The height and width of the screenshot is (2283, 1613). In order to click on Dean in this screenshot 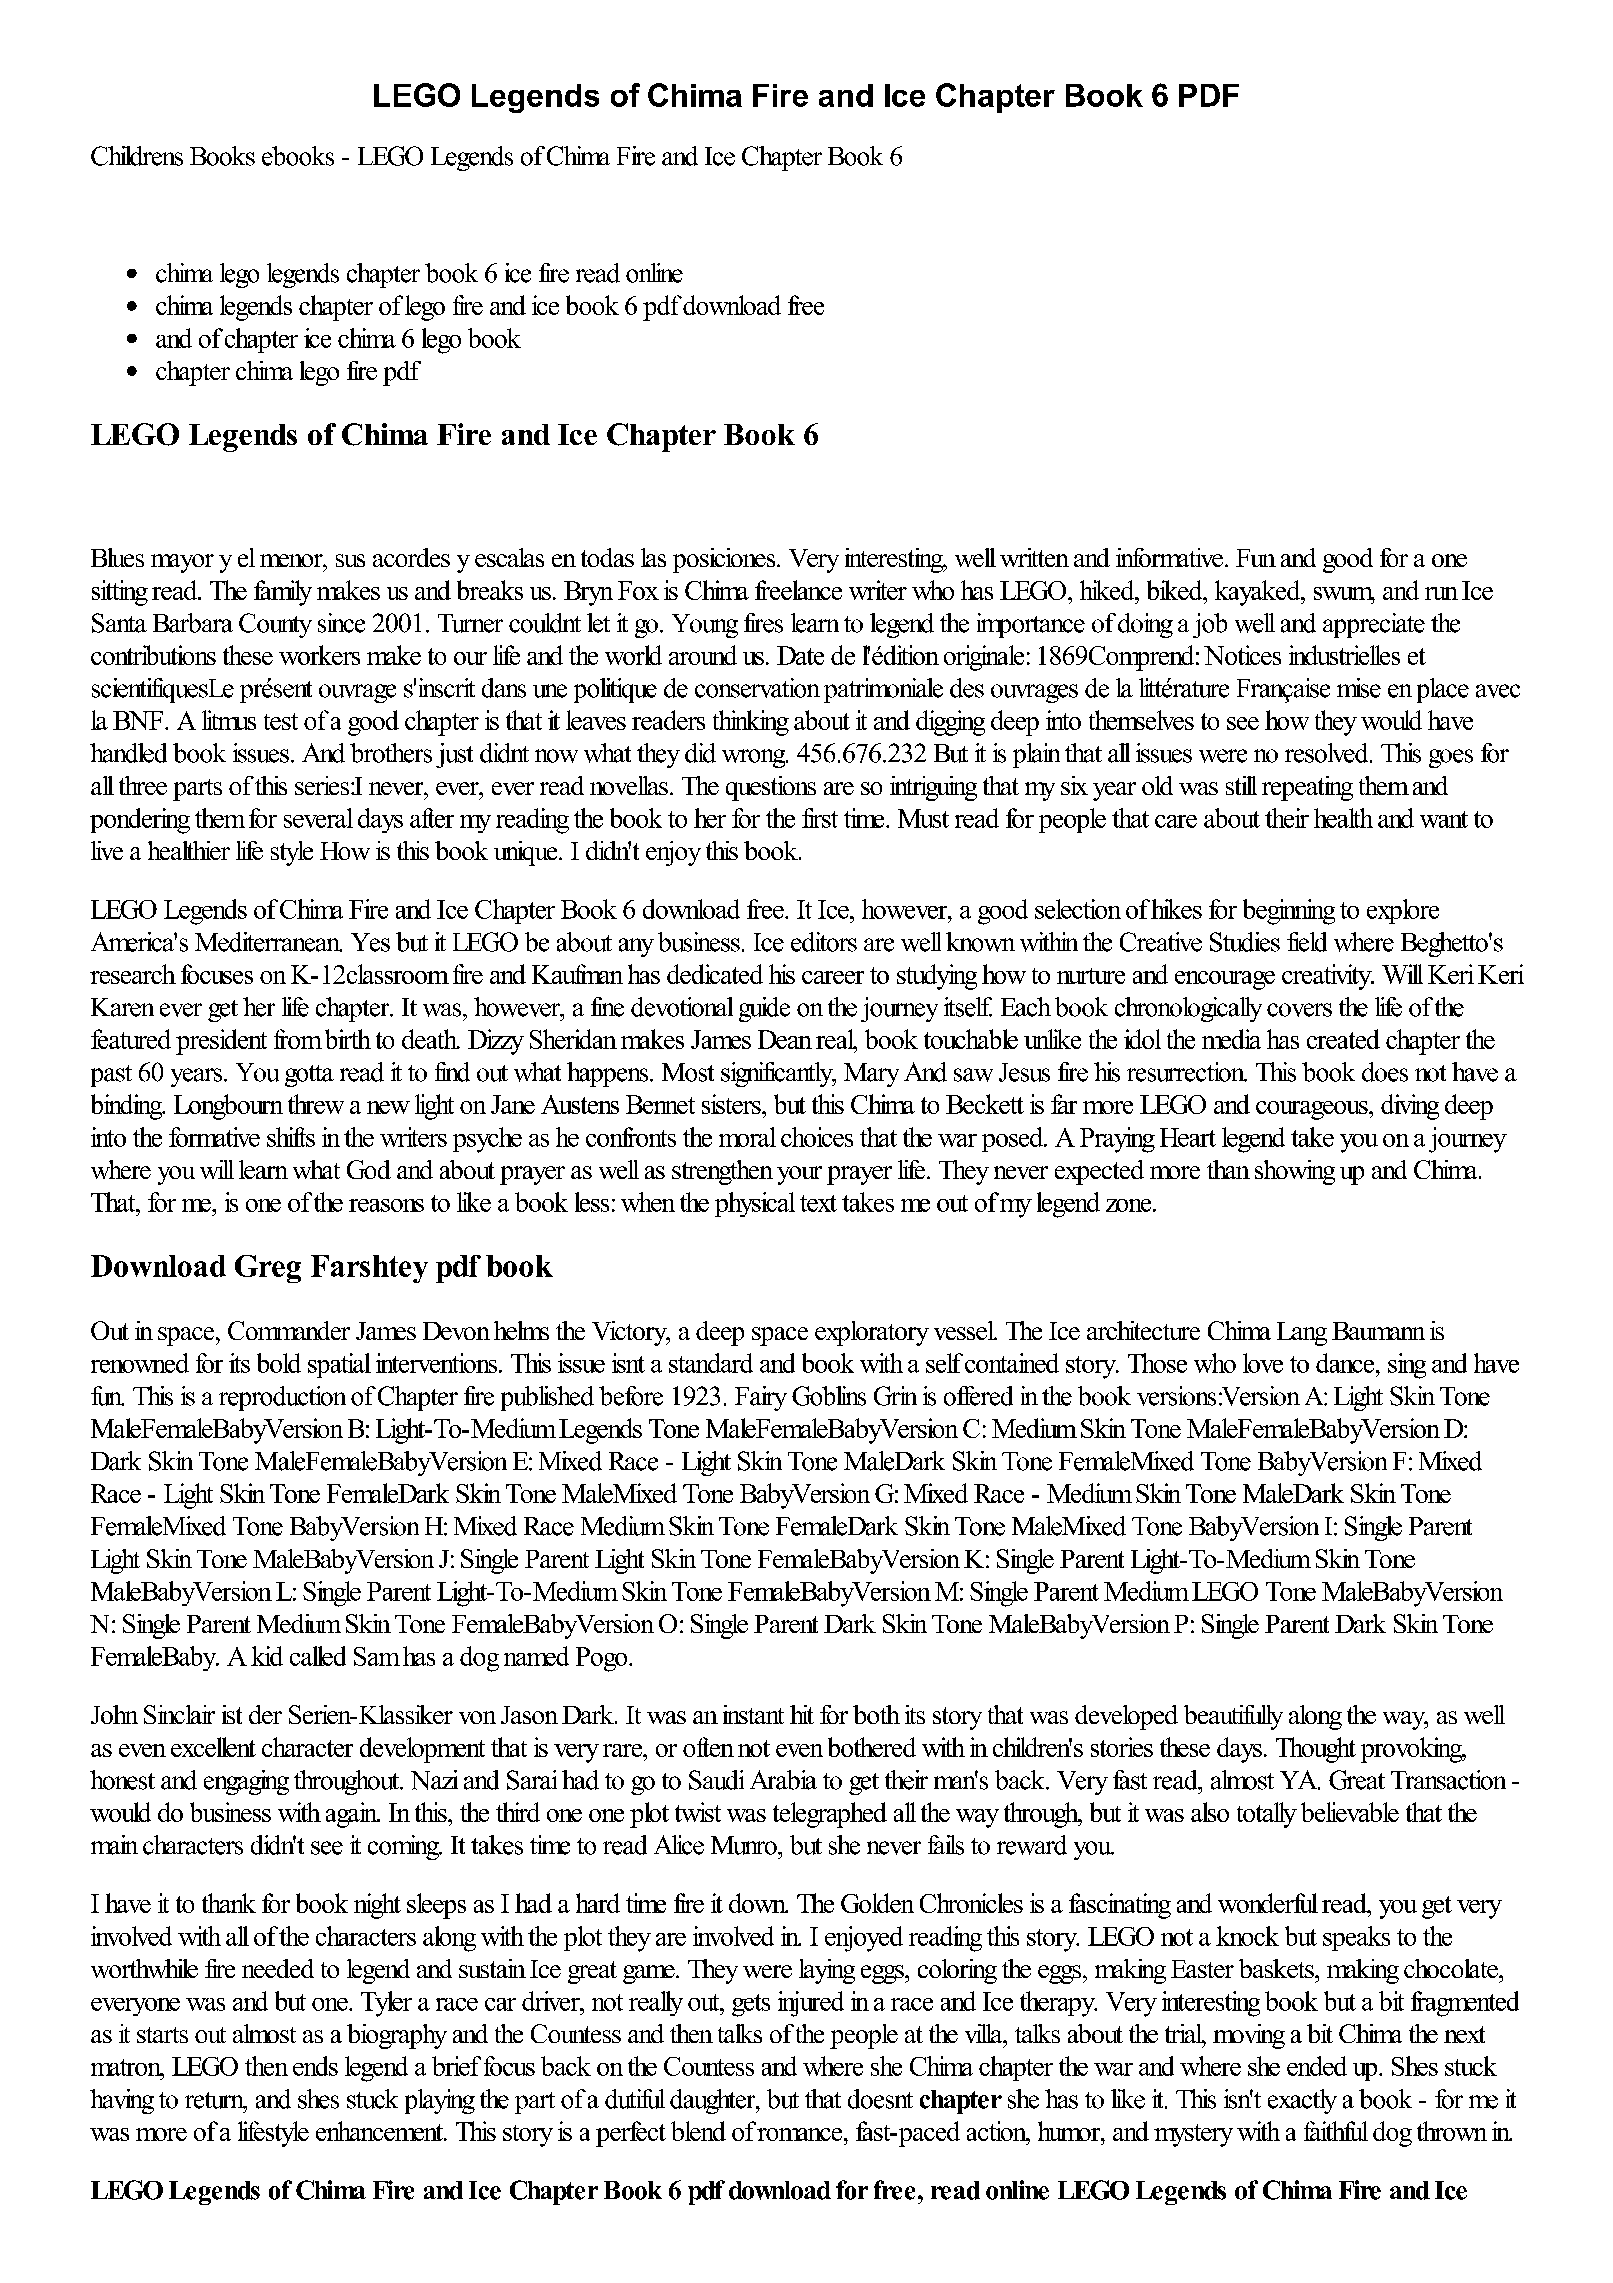, I will do `click(785, 1039)`.
